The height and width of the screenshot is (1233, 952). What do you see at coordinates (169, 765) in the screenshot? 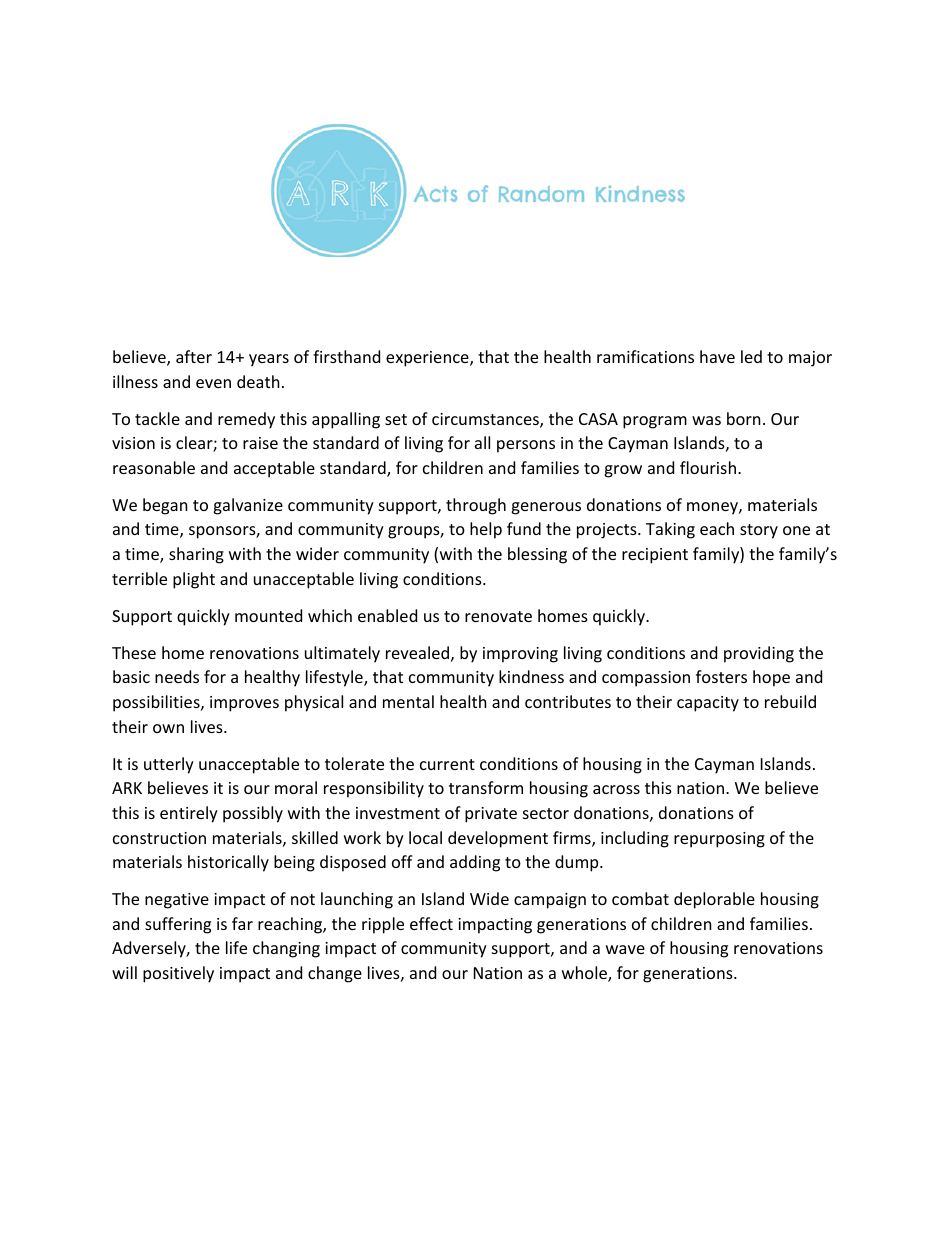
I see `utterly` at bounding box center [169, 765].
